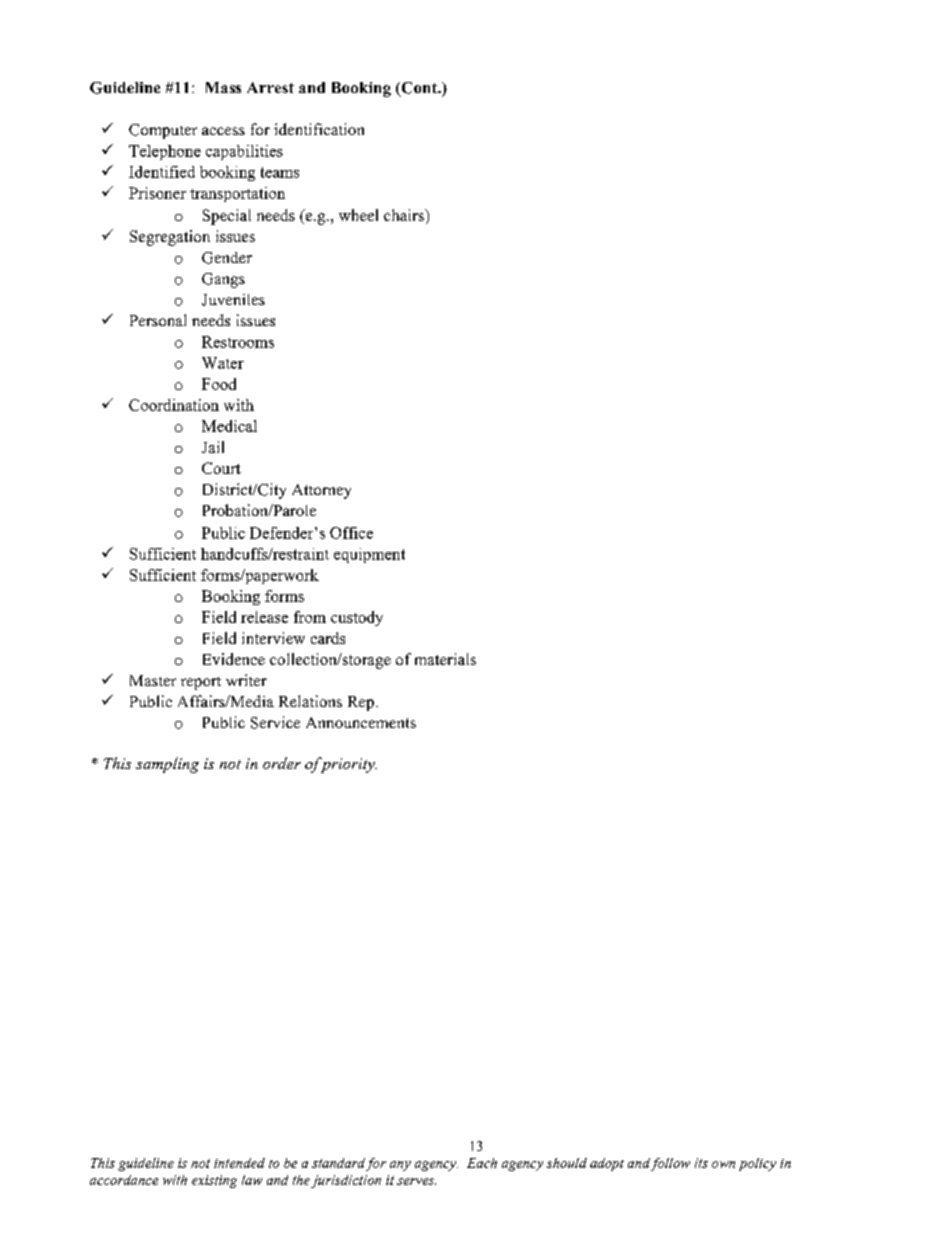  What do you see at coordinates (482, 1163) in the page?
I see `Each` at bounding box center [482, 1163].
